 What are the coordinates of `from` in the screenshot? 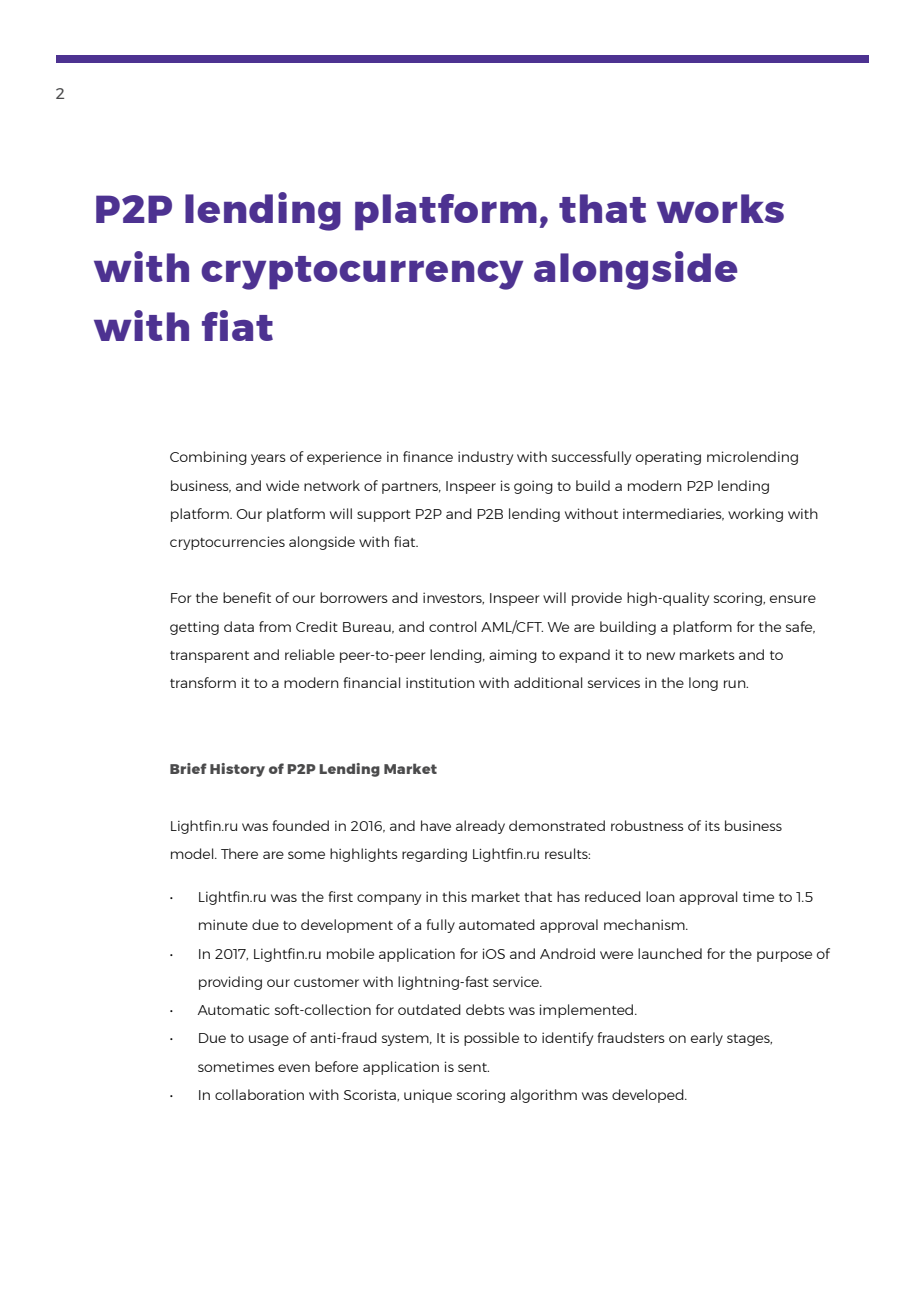 It's located at (275, 626).
